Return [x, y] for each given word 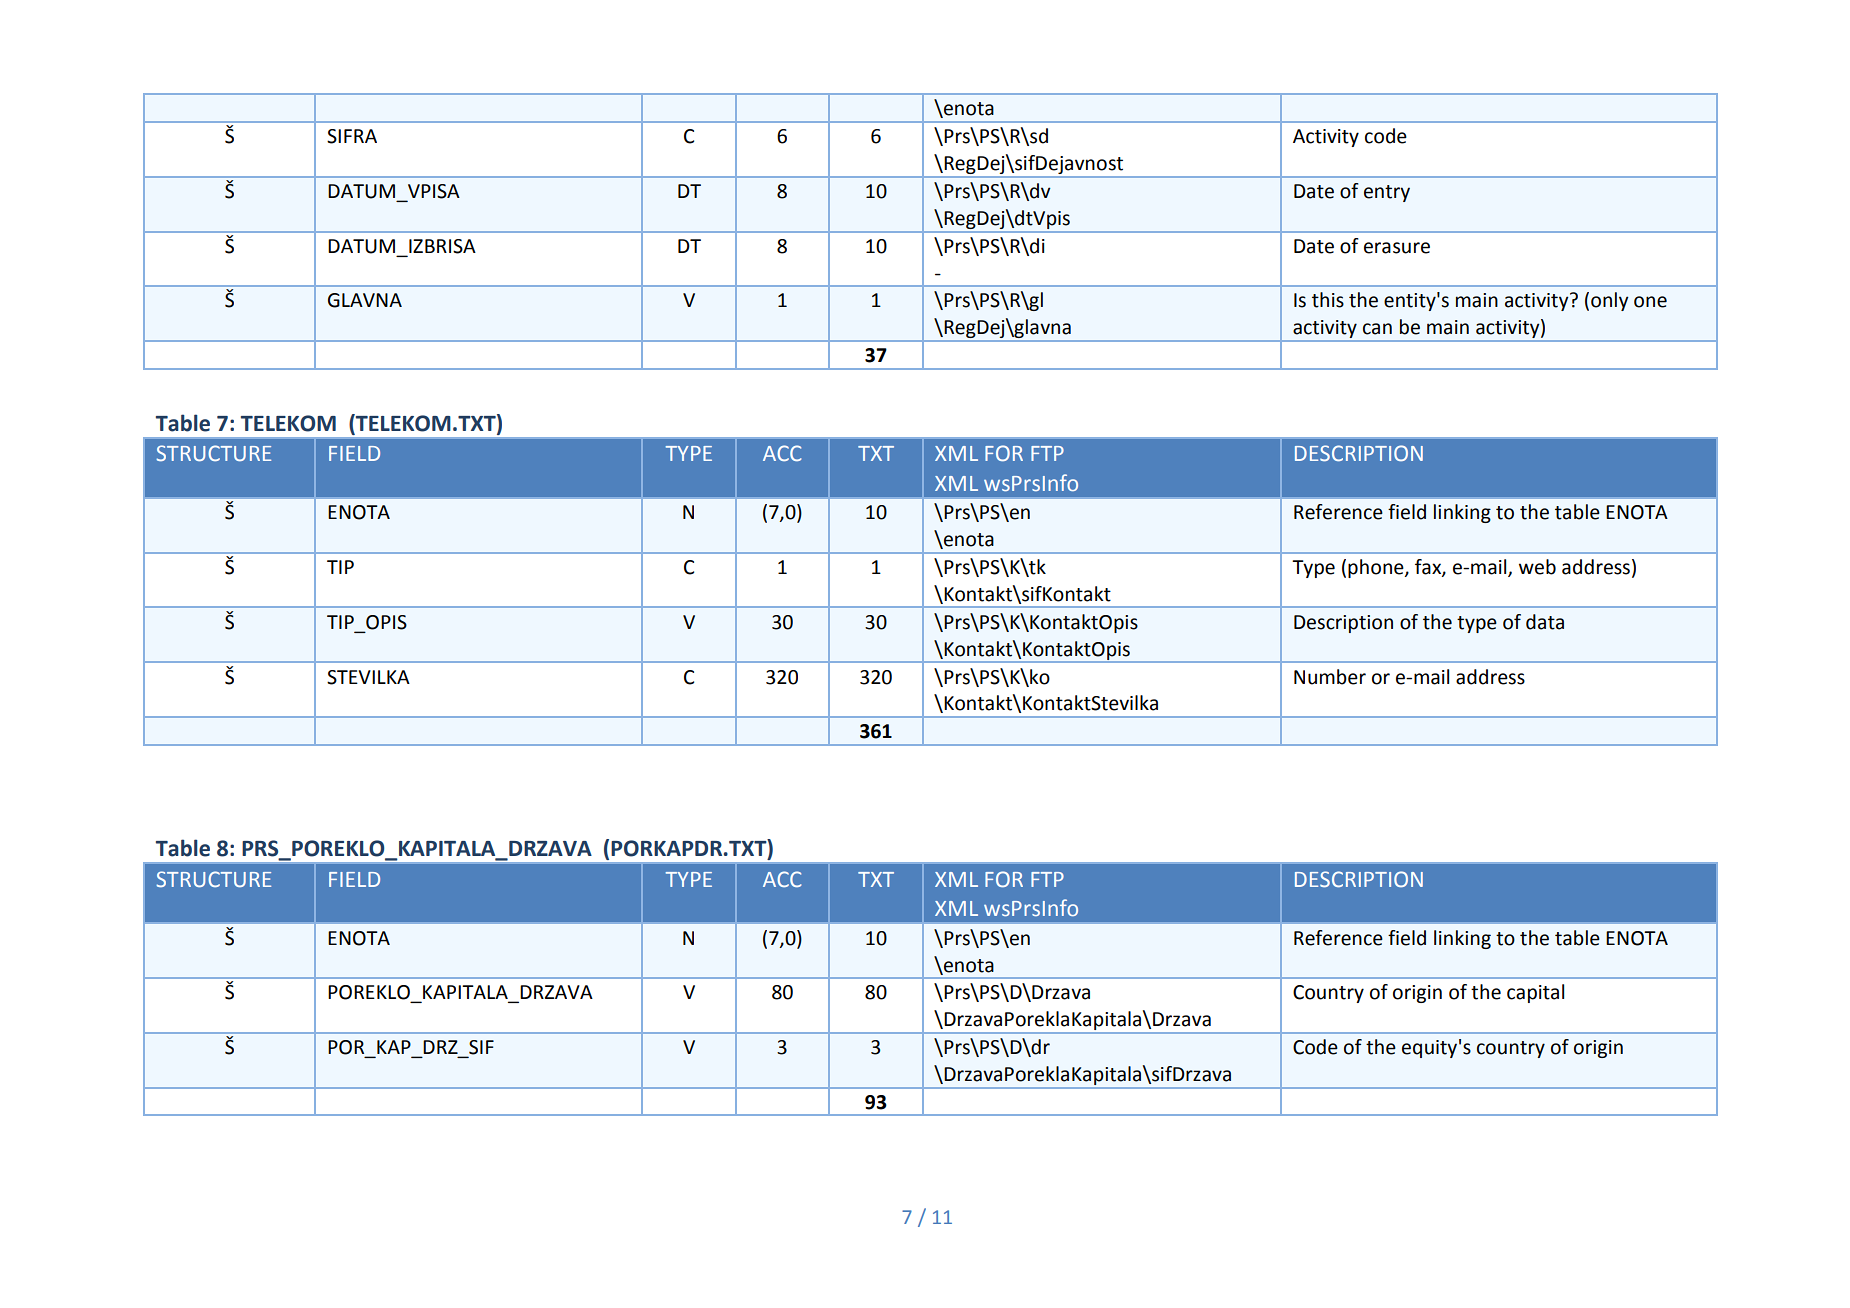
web [1537, 567]
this [1328, 300]
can [1377, 329]
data [1545, 622]
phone [1377, 568]
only [1610, 301]
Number [1330, 677]
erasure [1397, 248]
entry [1387, 193]
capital [1535, 993]
